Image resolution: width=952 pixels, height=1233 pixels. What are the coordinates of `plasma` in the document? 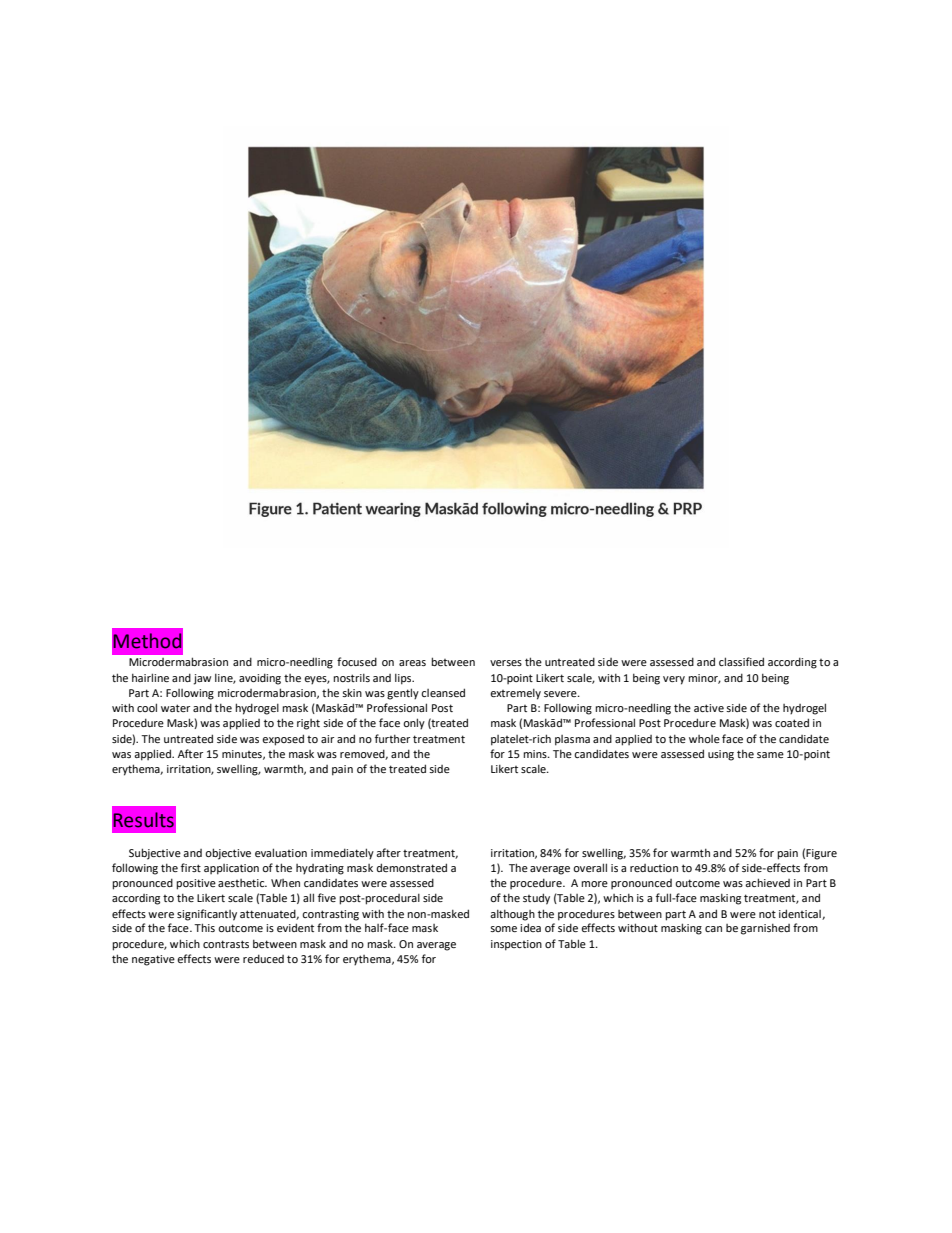 It's located at (572, 740).
